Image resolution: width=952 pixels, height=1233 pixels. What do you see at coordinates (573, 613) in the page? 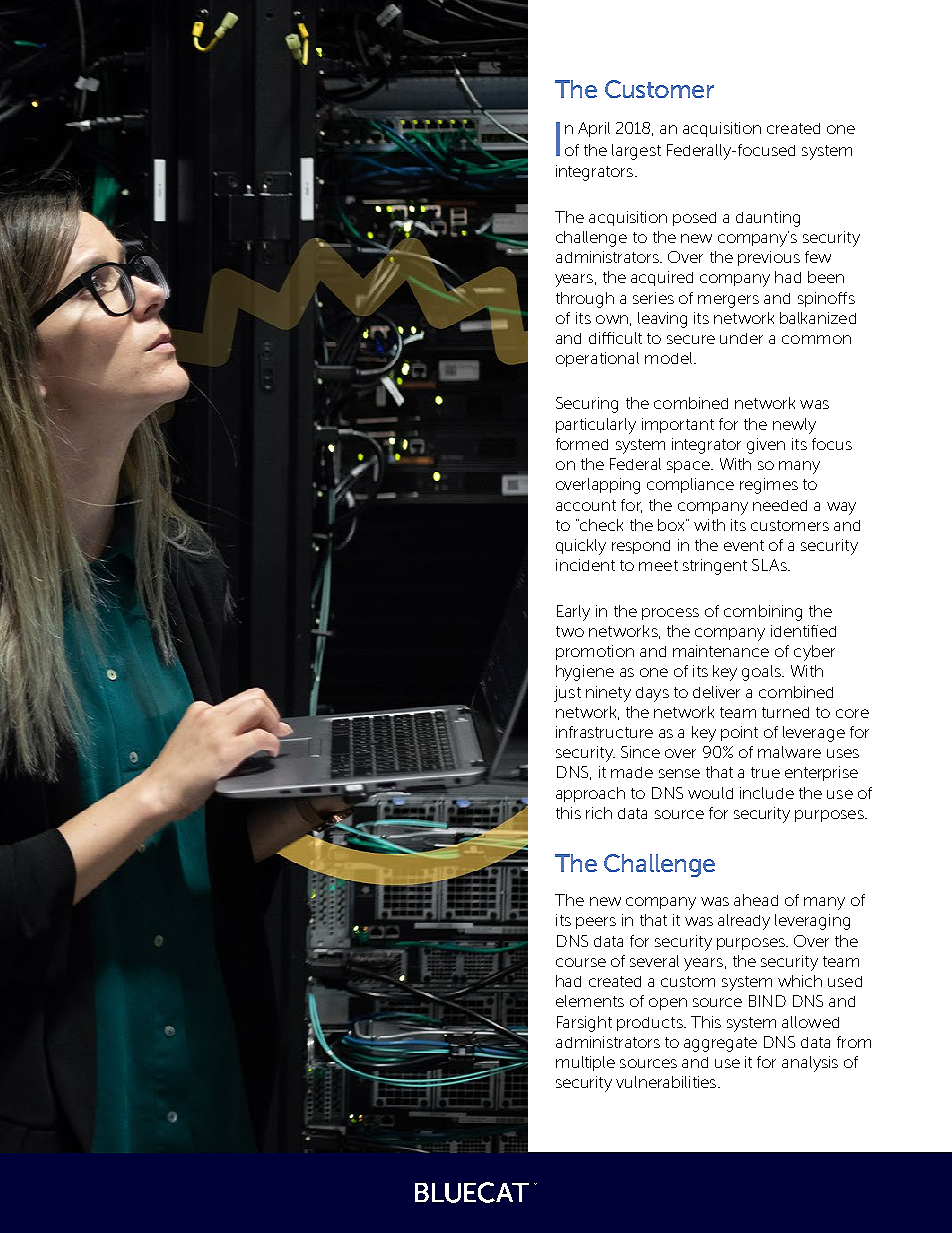
I see `Early` at bounding box center [573, 613].
